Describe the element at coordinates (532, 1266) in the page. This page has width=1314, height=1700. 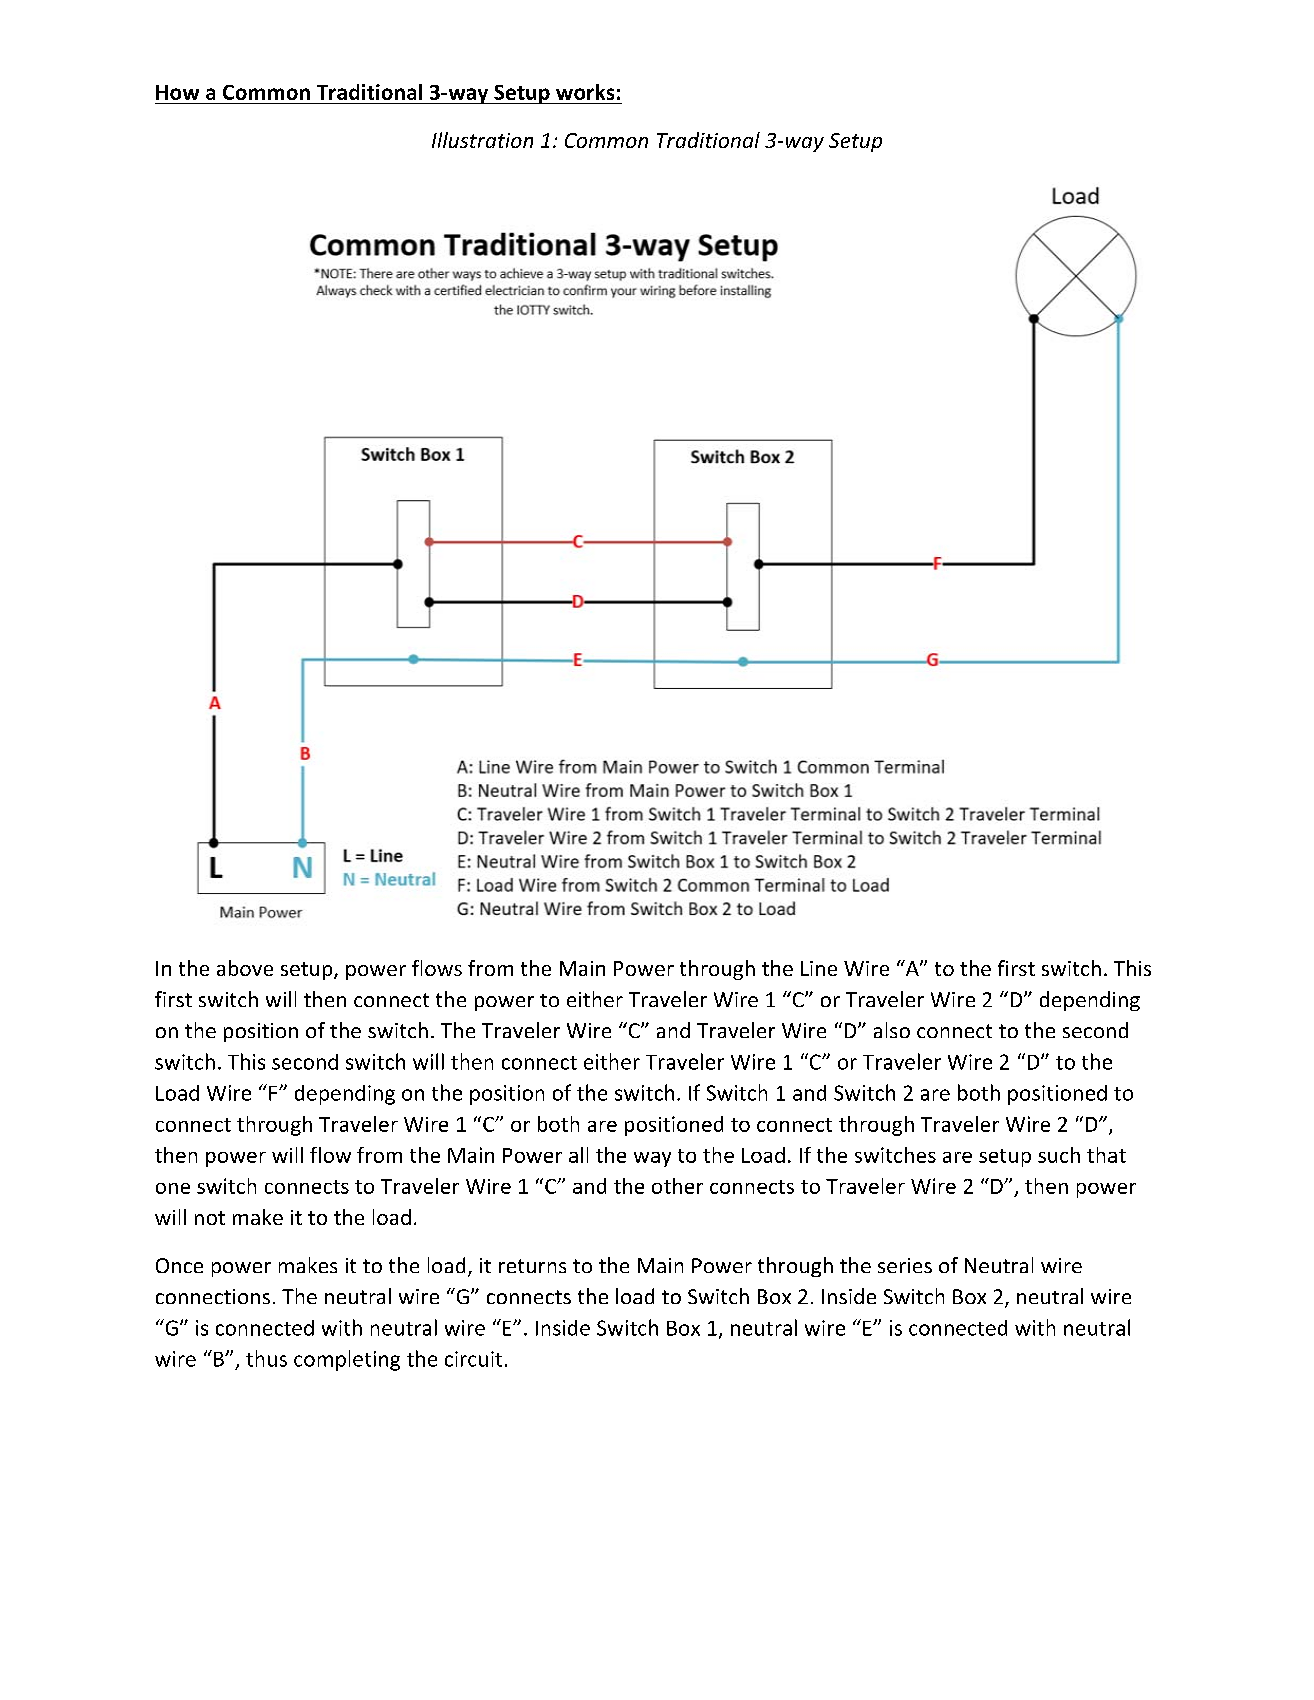
I see `returns` at that location.
